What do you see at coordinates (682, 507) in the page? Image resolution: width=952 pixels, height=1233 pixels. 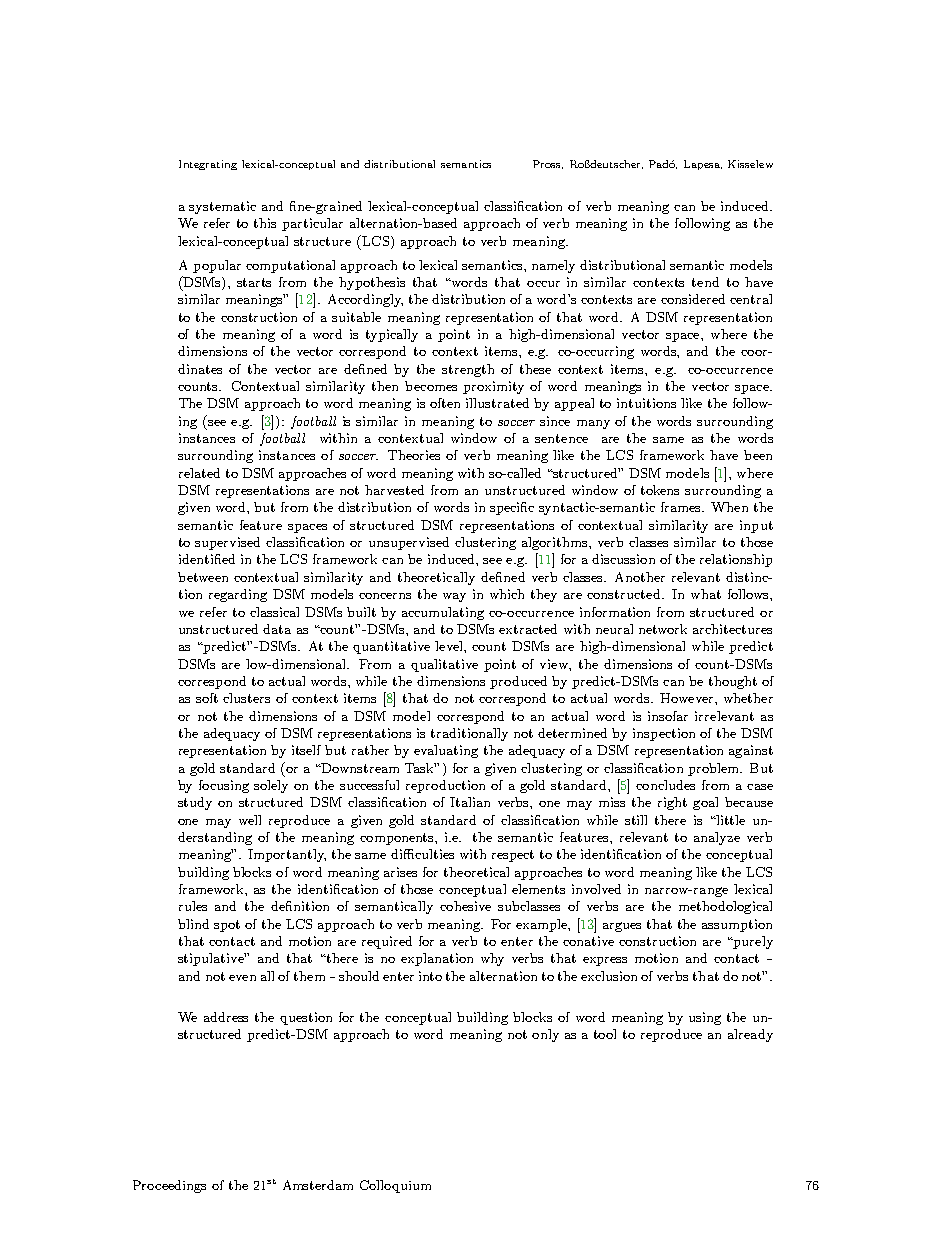 I see `frames` at bounding box center [682, 507].
